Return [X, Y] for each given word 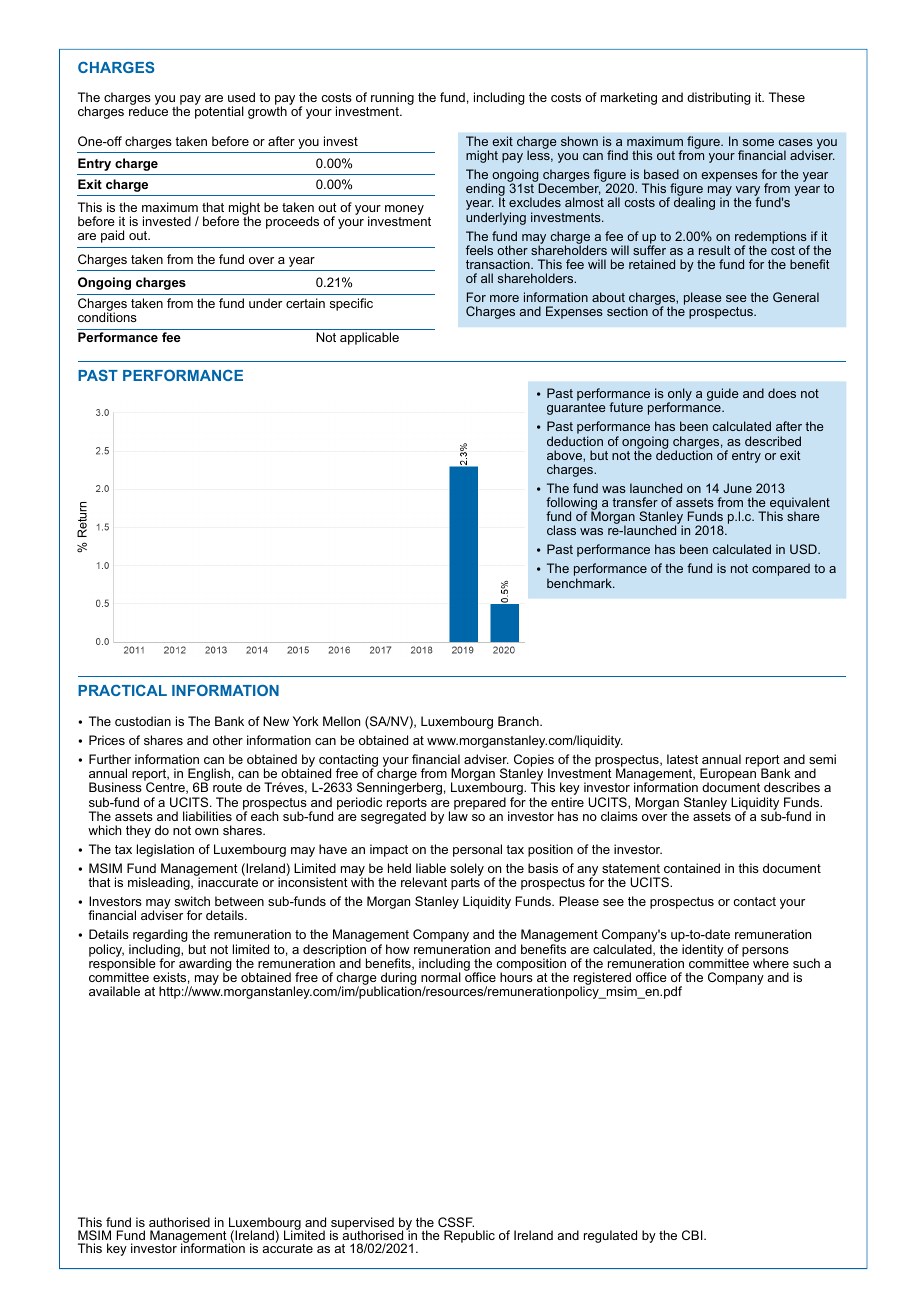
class [561, 530]
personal [477, 850]
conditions [107, 317]
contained [692, 868]
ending [485, 191]
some [758, 142]
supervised [362, 1224]
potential [219, 112]
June [737, 488]
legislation [165, 850]
